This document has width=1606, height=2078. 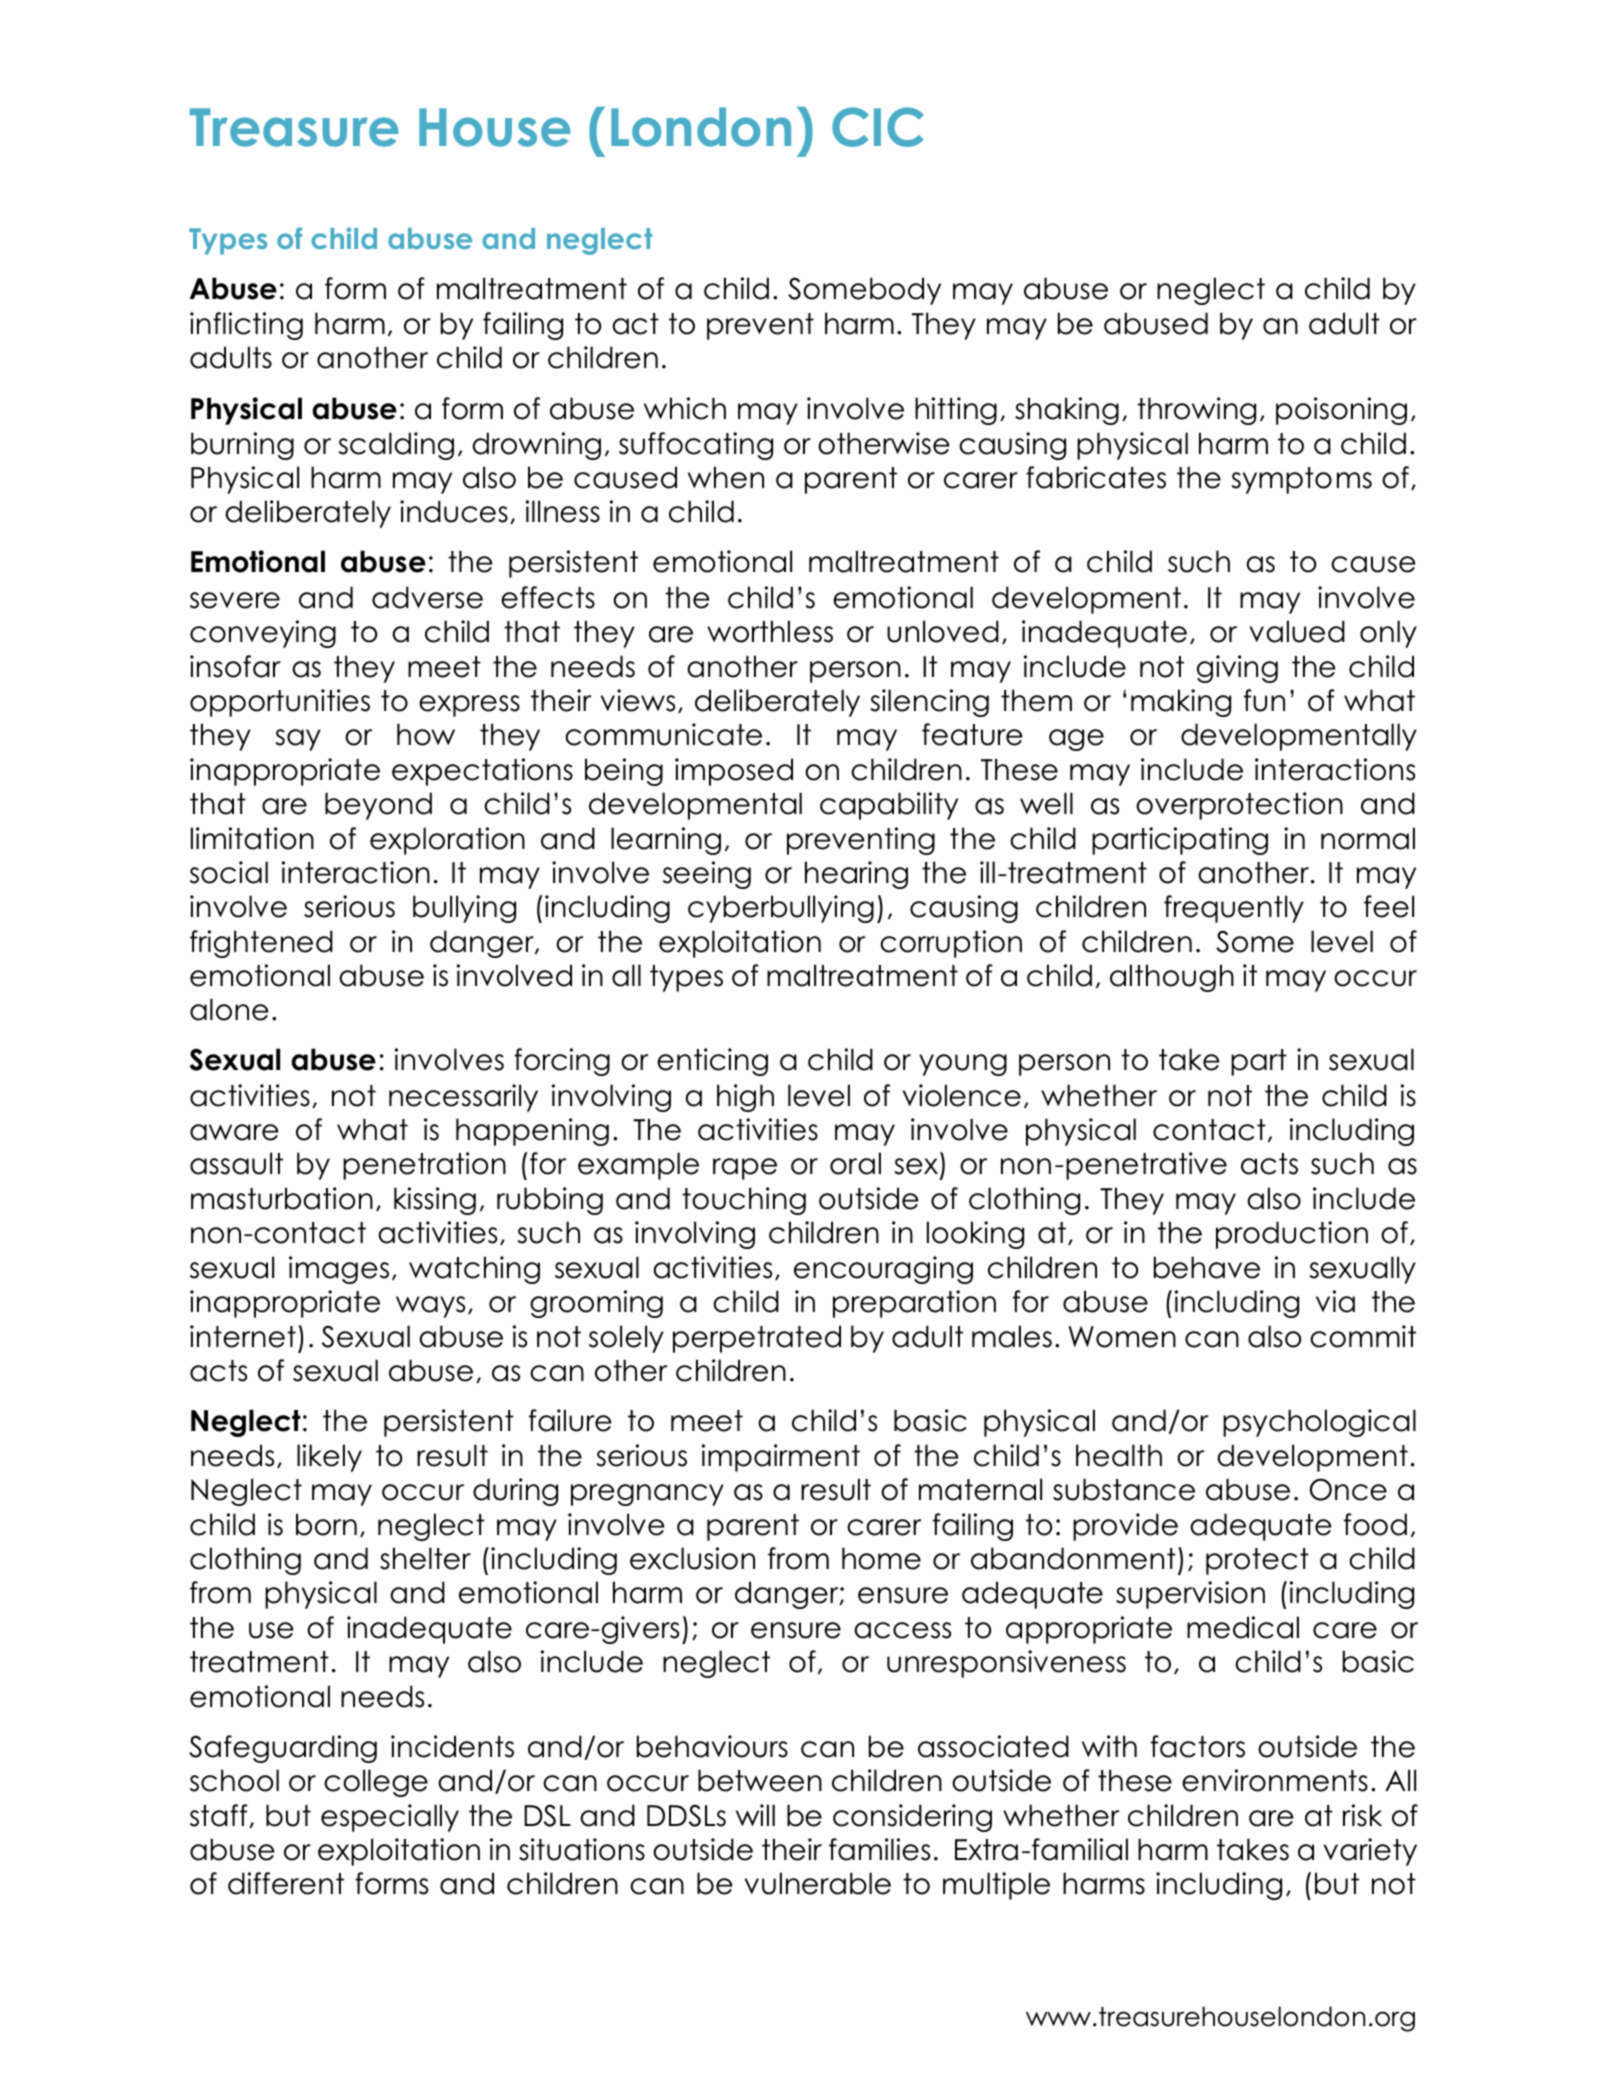 I want to click on encouraging, so click(x=883, y=1270).
